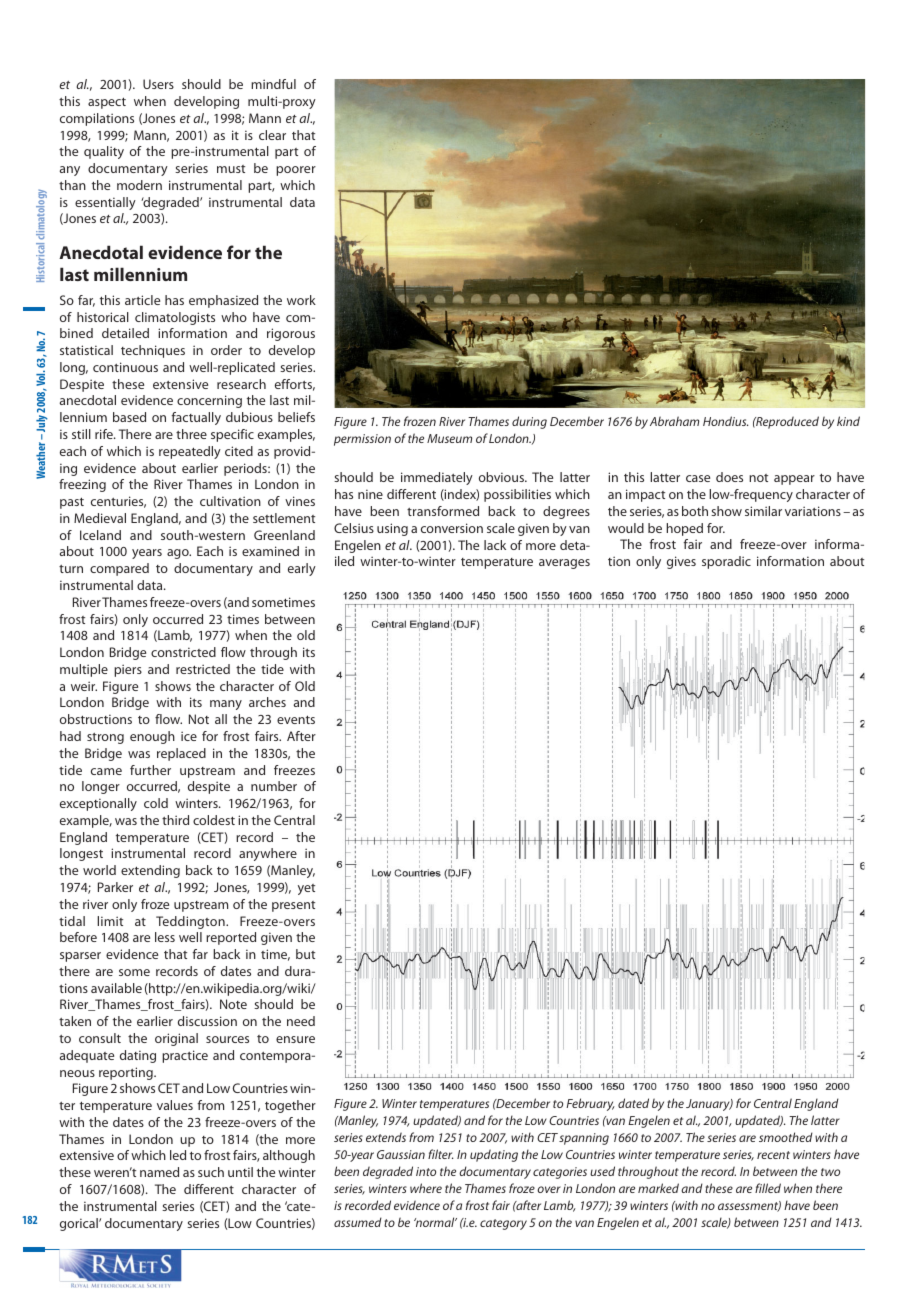 Image resolution: width=924 pixels, height=1308 pixels. I want to click on third, so click(175, 820).
